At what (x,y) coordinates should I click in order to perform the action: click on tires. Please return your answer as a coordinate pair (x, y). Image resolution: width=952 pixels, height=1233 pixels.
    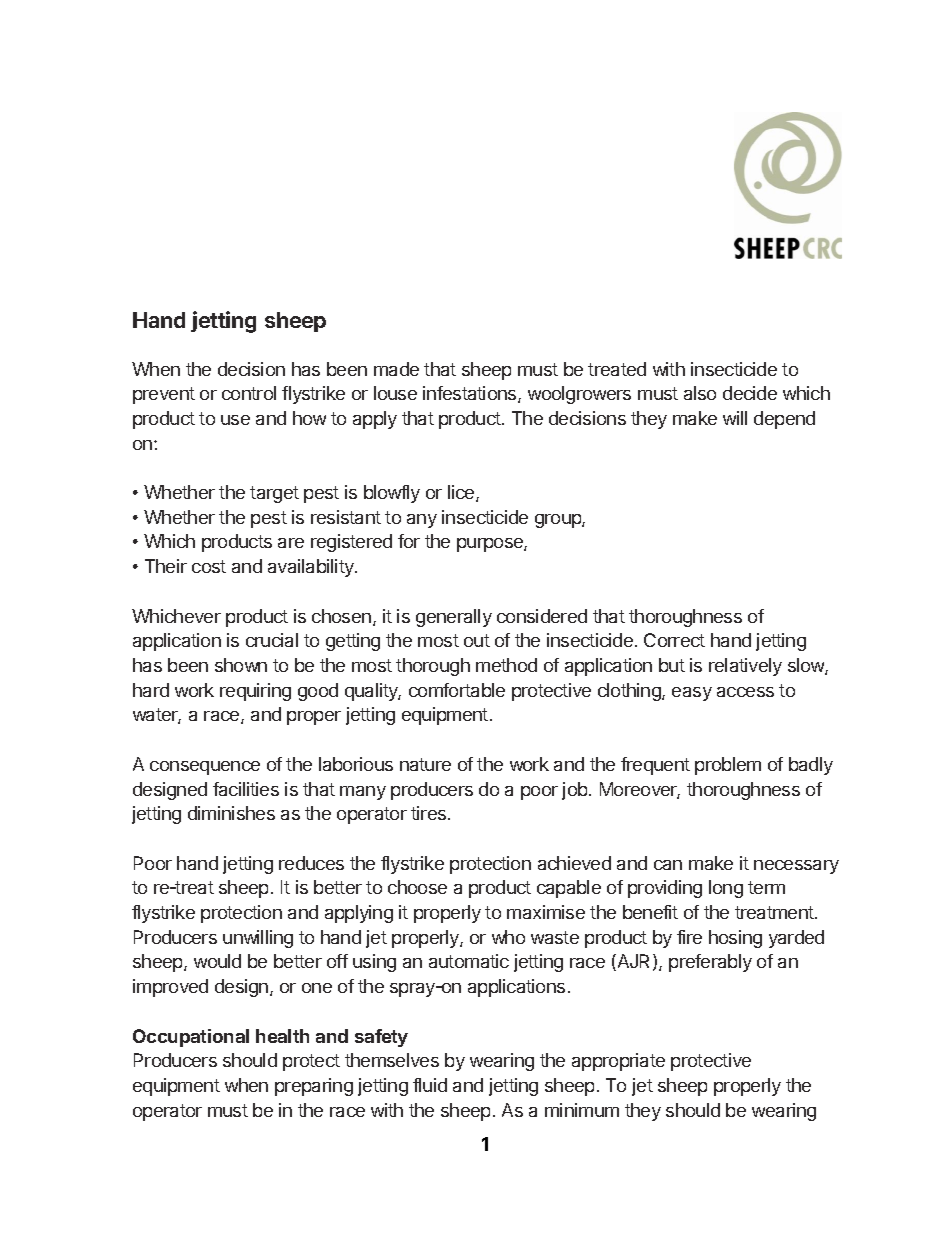
    Looking at the image, I should click on (430, 813).
